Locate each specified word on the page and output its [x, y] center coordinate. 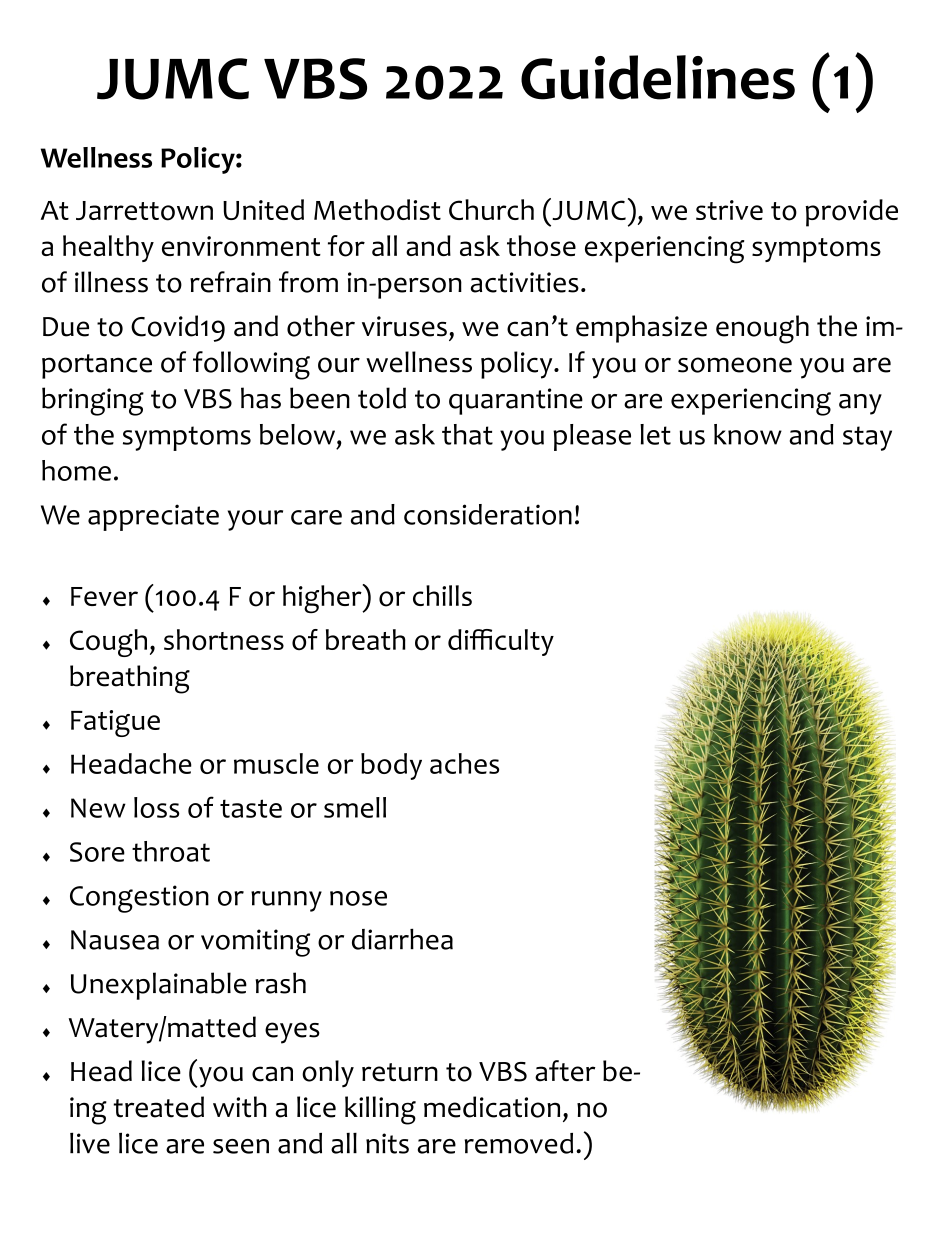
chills [442, 595]
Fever [104, 596]
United [263, 209]
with [240, 1107]
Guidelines [658, 77]
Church [491, 209]
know [748, 434]
